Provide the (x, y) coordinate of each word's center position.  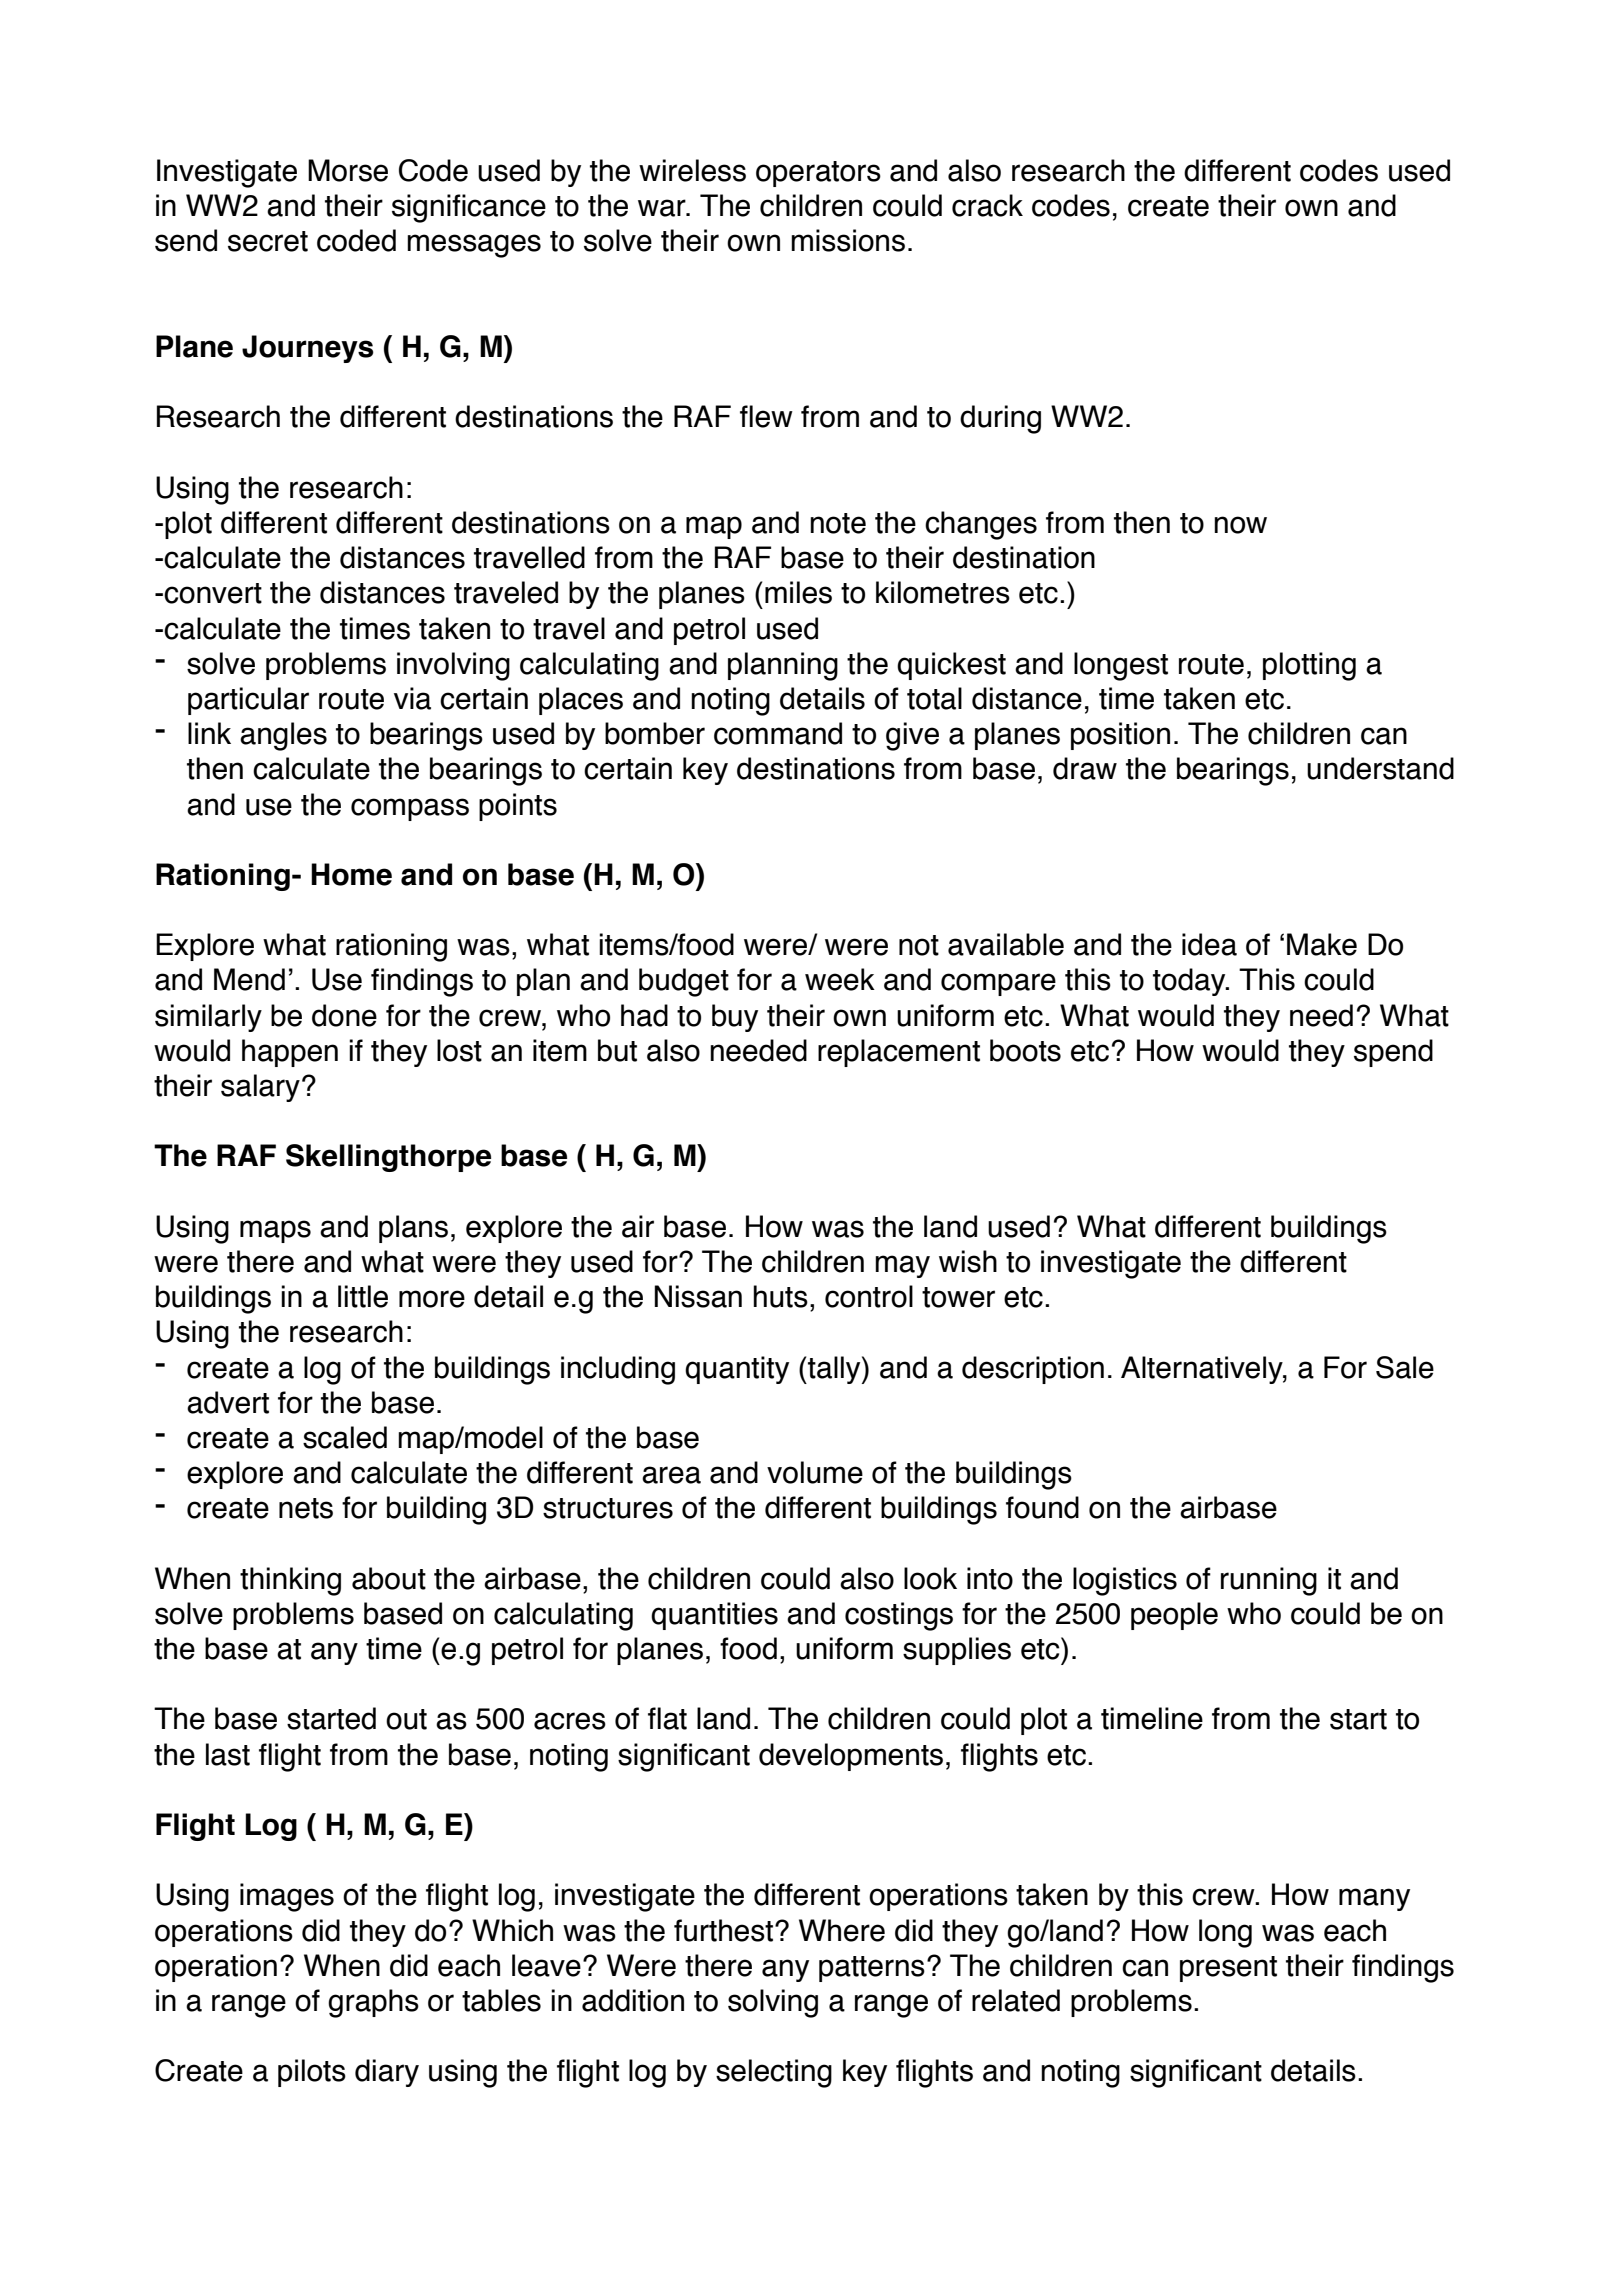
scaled (345, 1437)
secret (268, 241)
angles (283, 736)
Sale (1405, 1367)
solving (773, 2003)
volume (815, 1472)
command (778, 733)
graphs (373, 2003)
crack (987, 205)
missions (848, 240)
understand (1380, 768)
